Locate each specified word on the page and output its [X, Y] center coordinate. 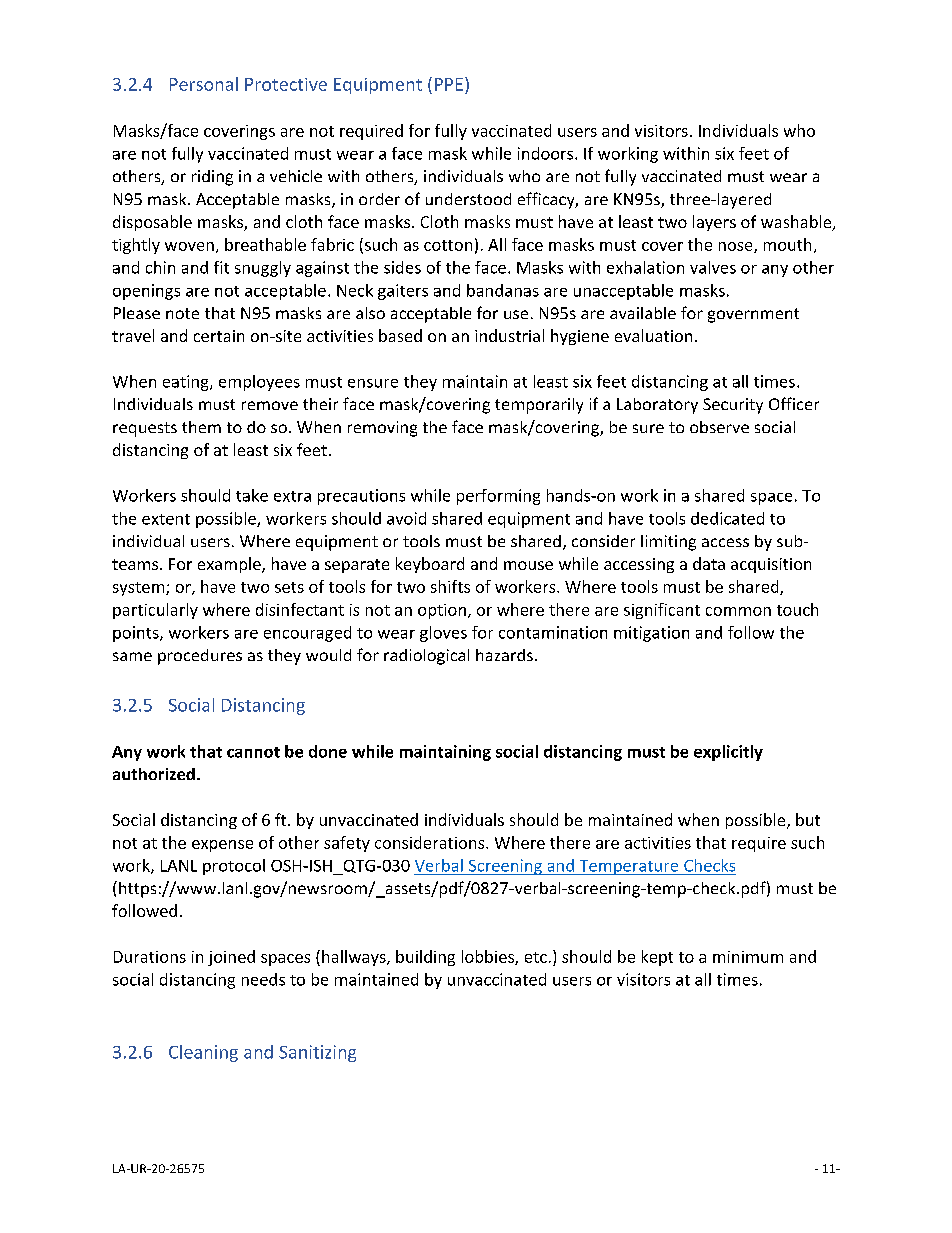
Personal [204, 84]
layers [714, 223]
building [425, 958]
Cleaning [203, 1053]
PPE [449, 84]
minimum [748, 957]
